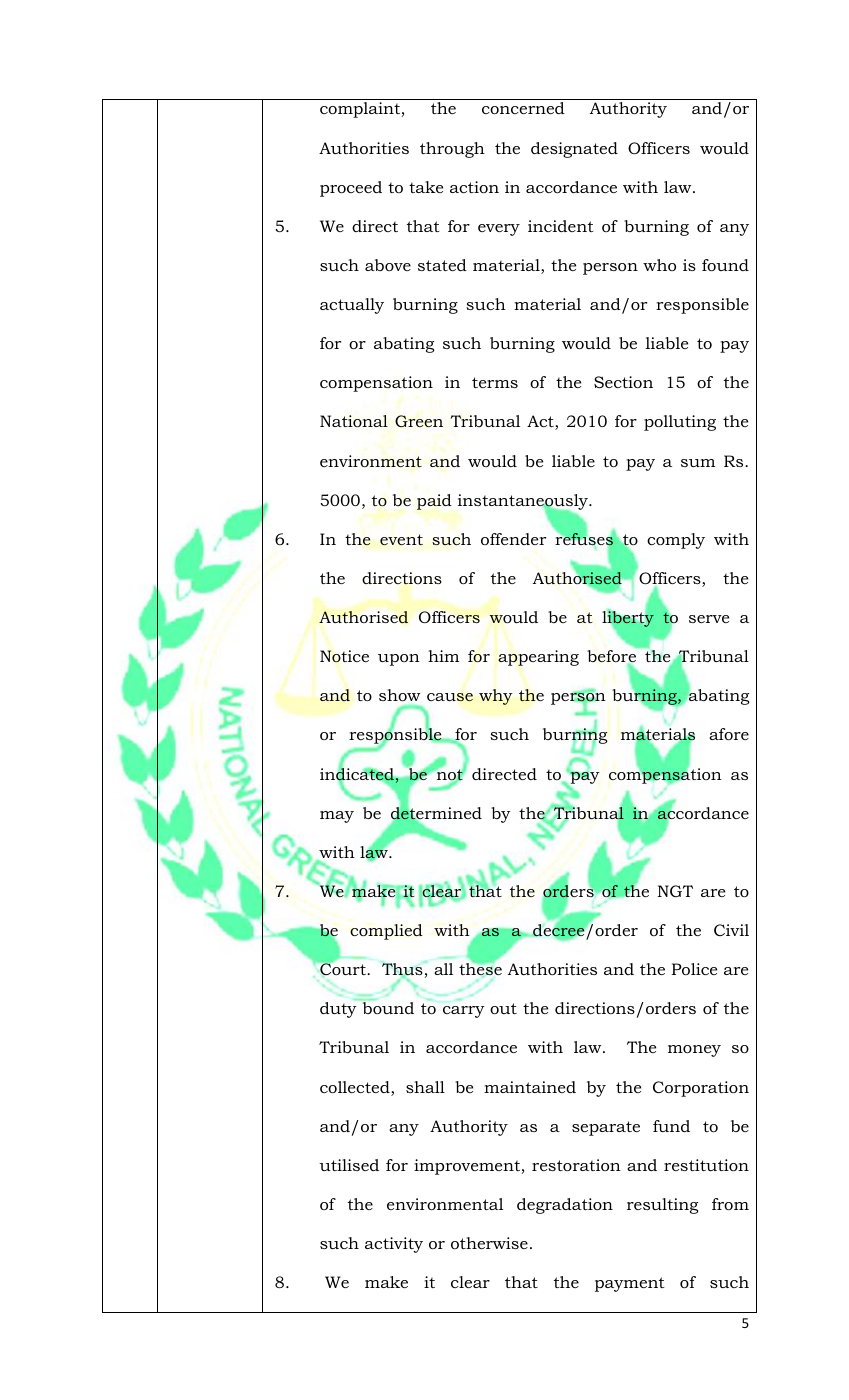  I want to click on concerned, so click(523, 108).
